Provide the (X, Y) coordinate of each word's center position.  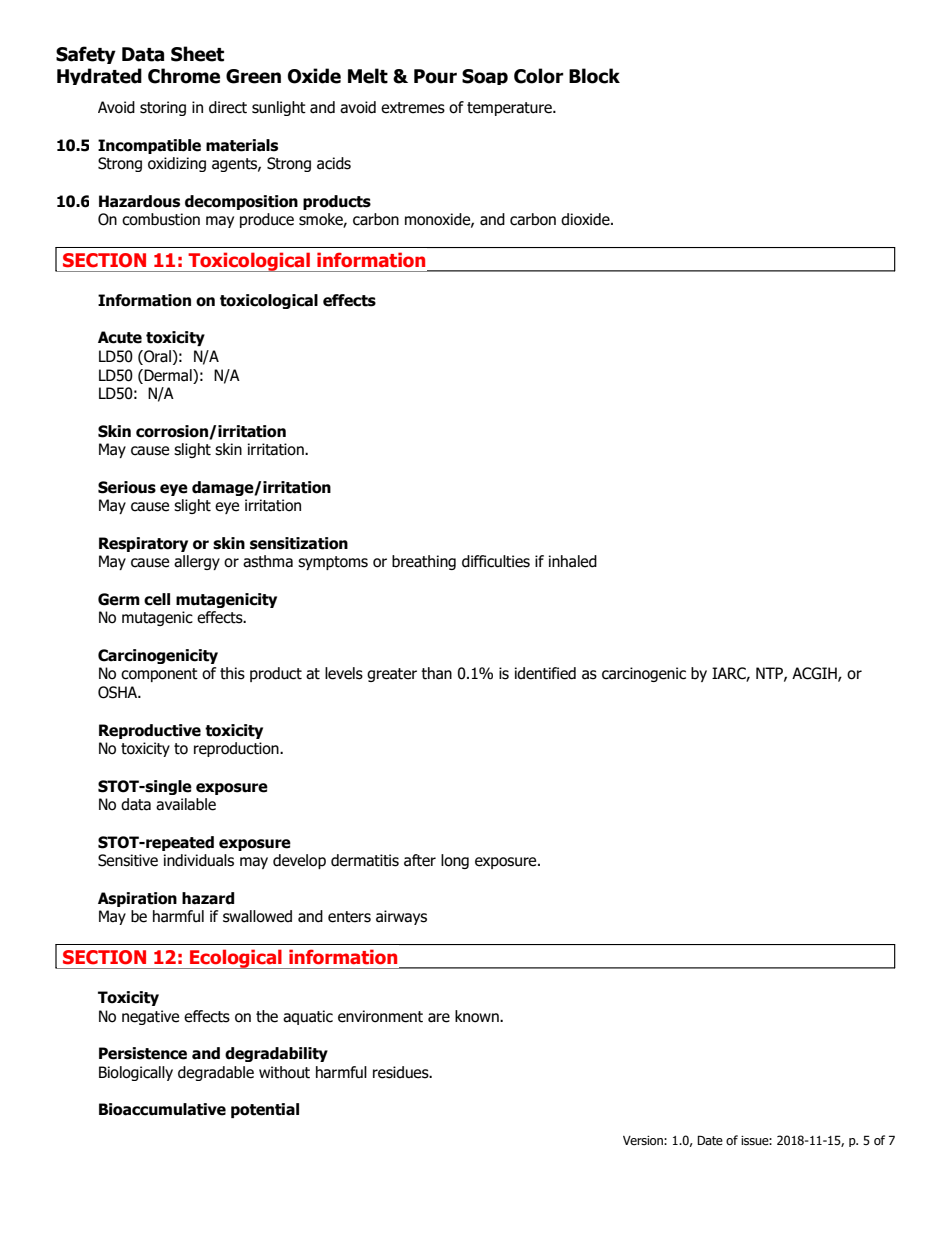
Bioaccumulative (162, 1109)
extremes (413, 108)
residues (402, 1072)
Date (710, 1140)
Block (594, 76)
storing (163, 108)
